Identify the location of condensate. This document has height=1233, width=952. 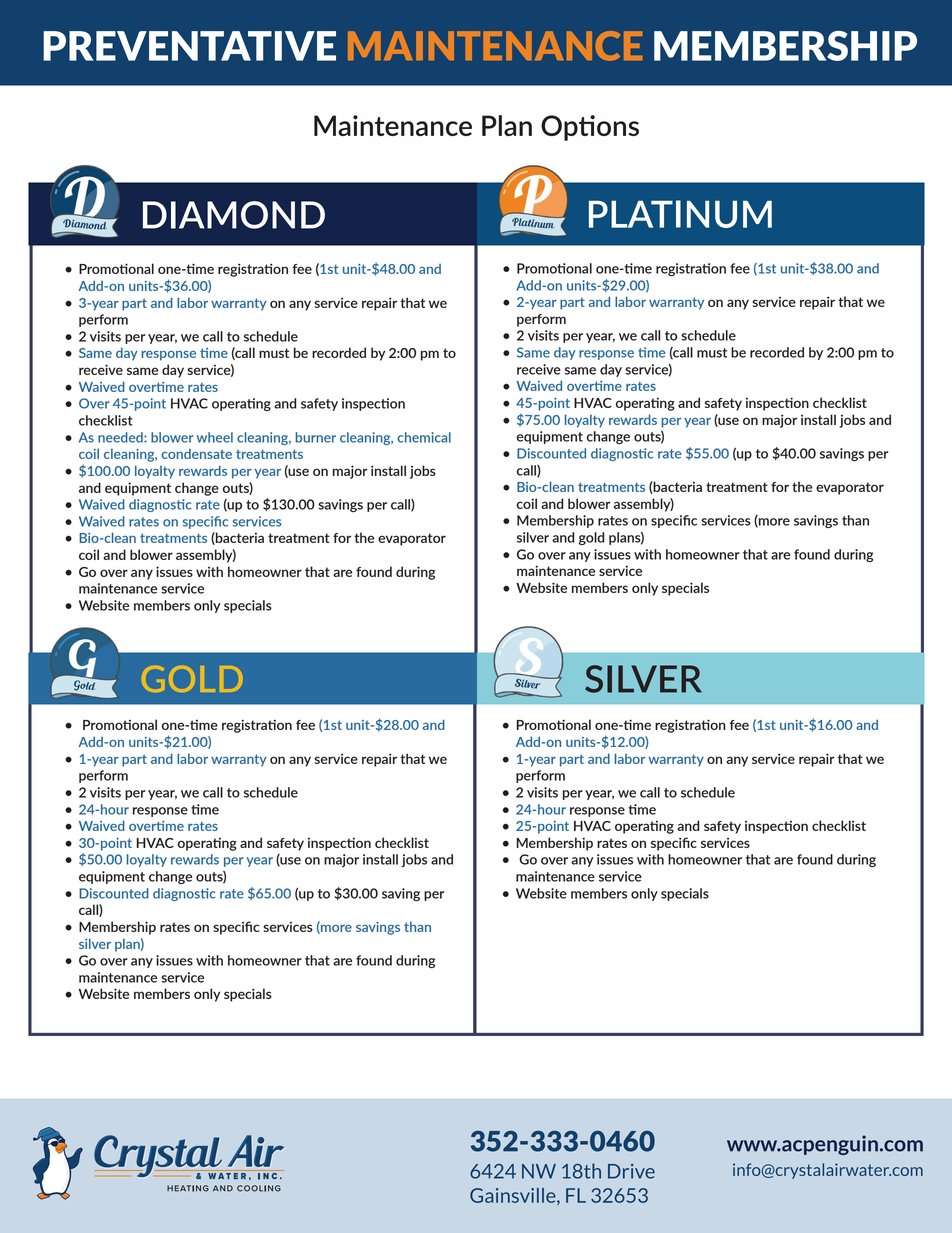
(196, 454).
